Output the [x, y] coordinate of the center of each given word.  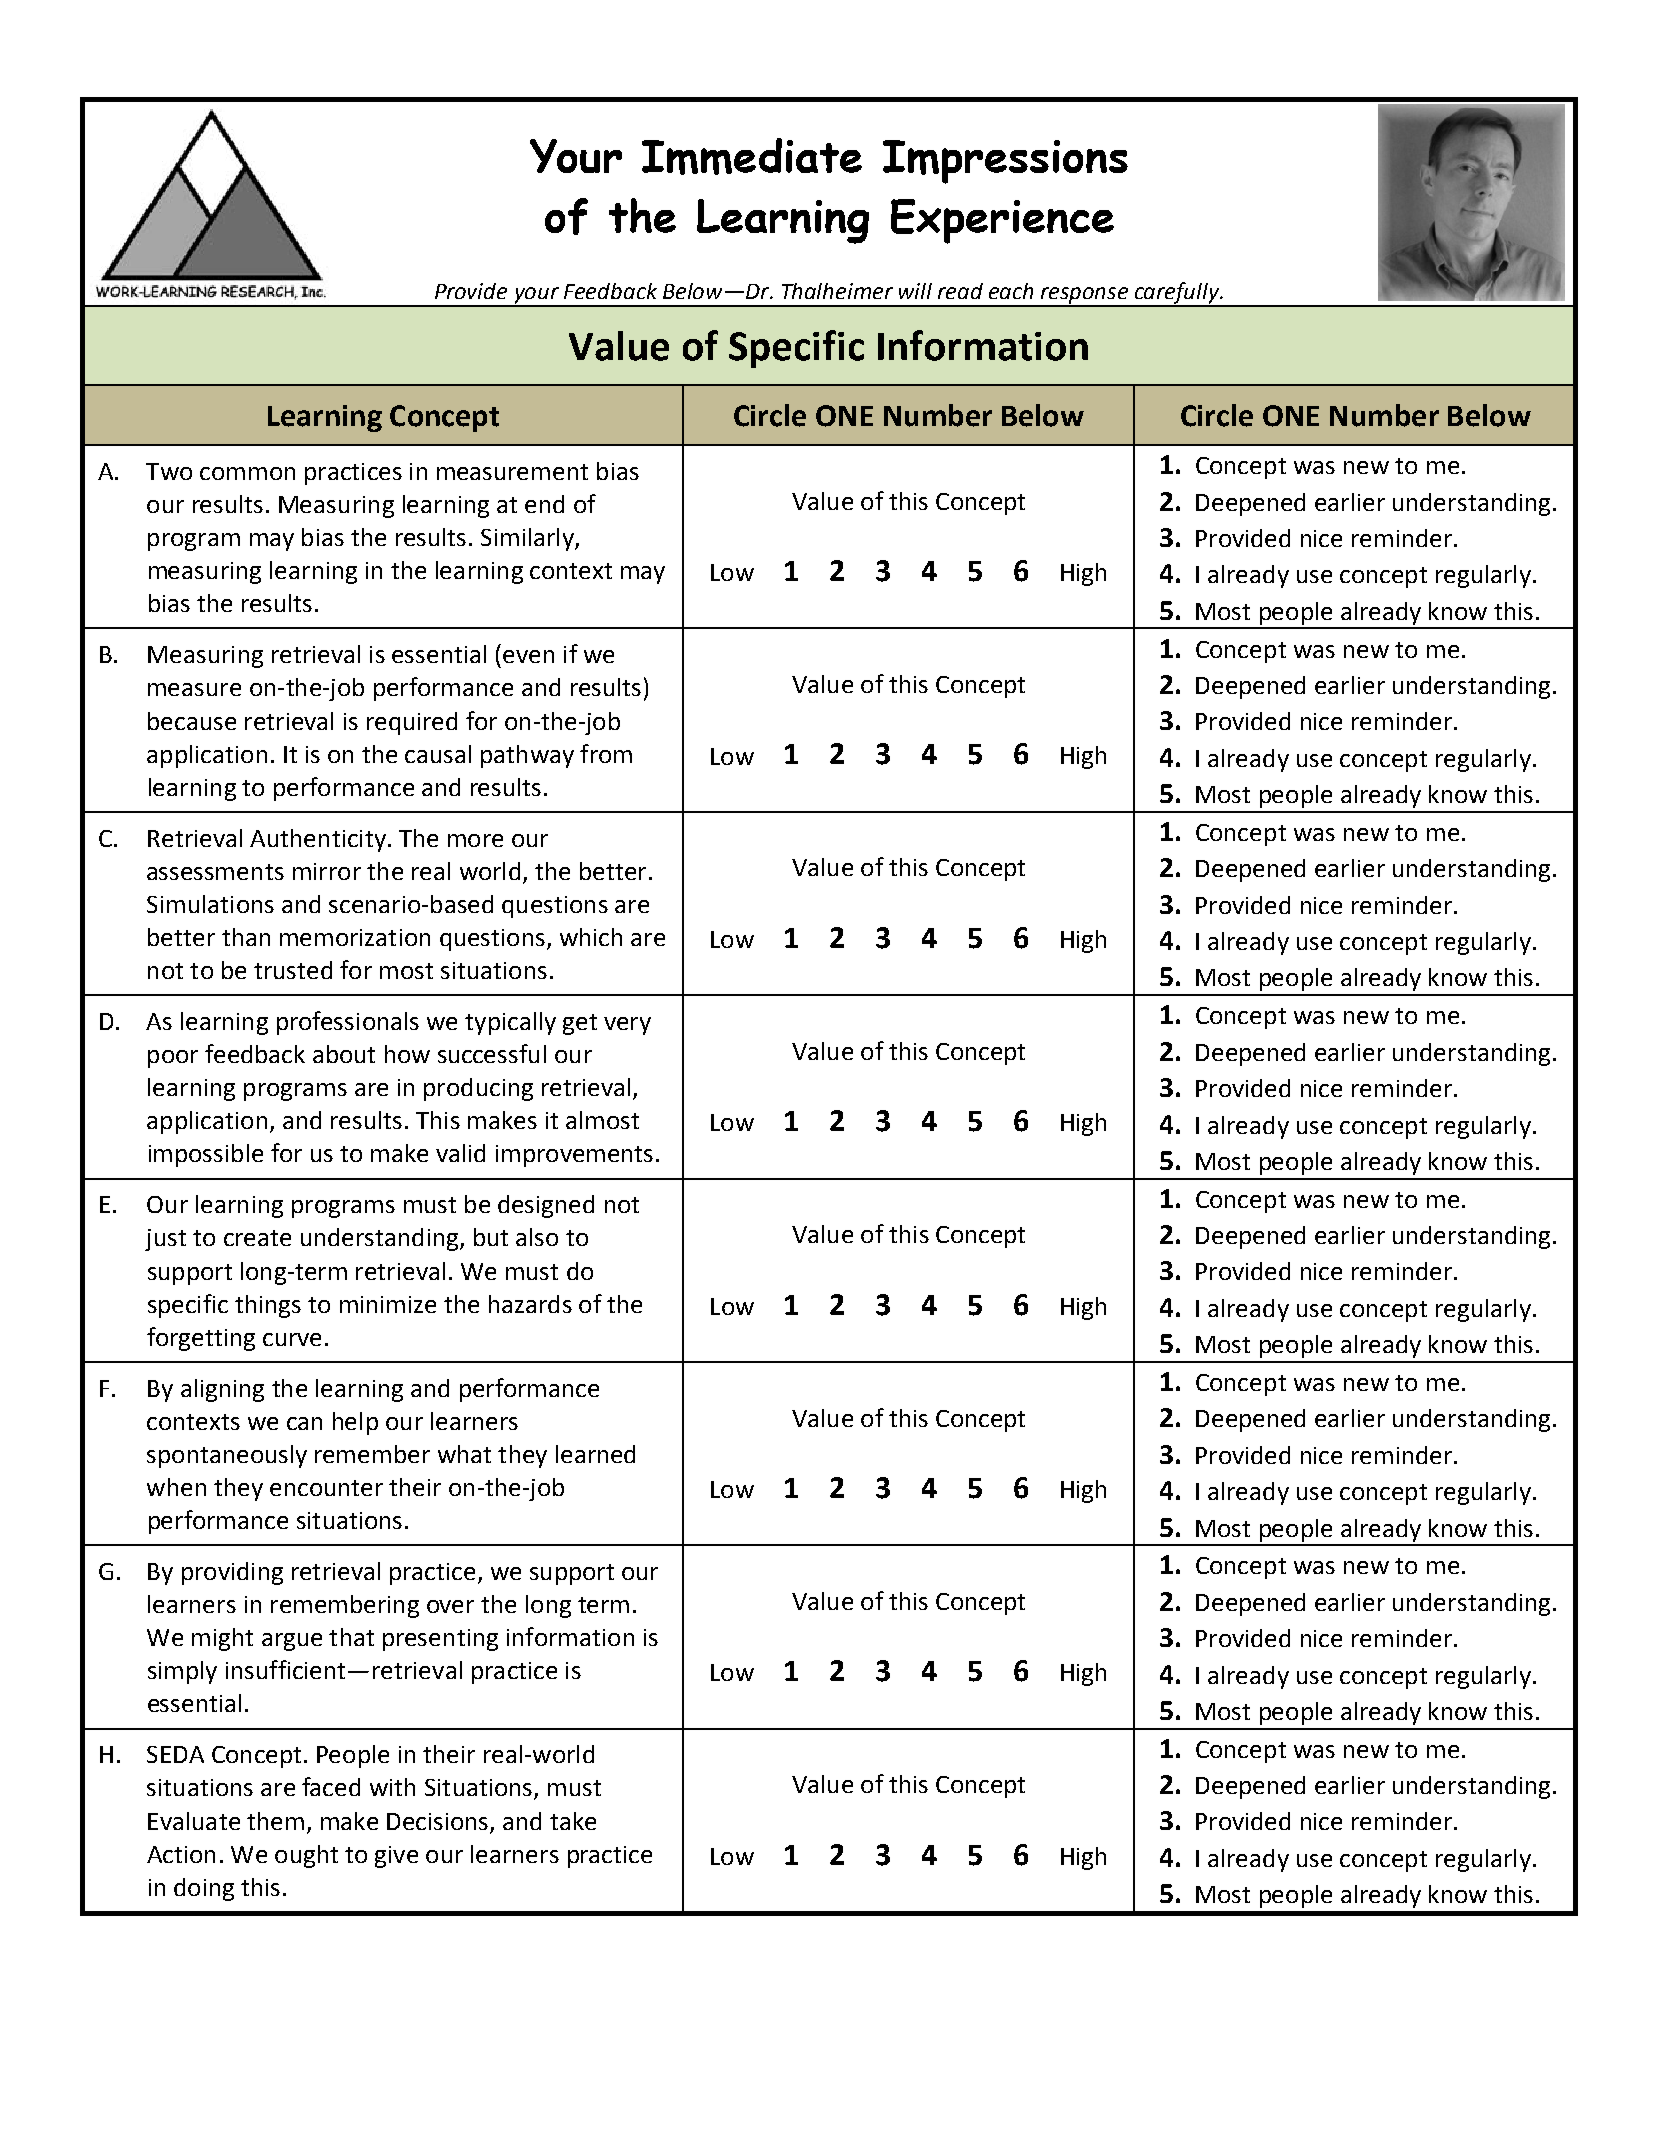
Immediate [752, 156]
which [591, 937]
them [275, 1821]
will [915, 291]
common [247, 473]
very [627, 1026]
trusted [293, 970]
